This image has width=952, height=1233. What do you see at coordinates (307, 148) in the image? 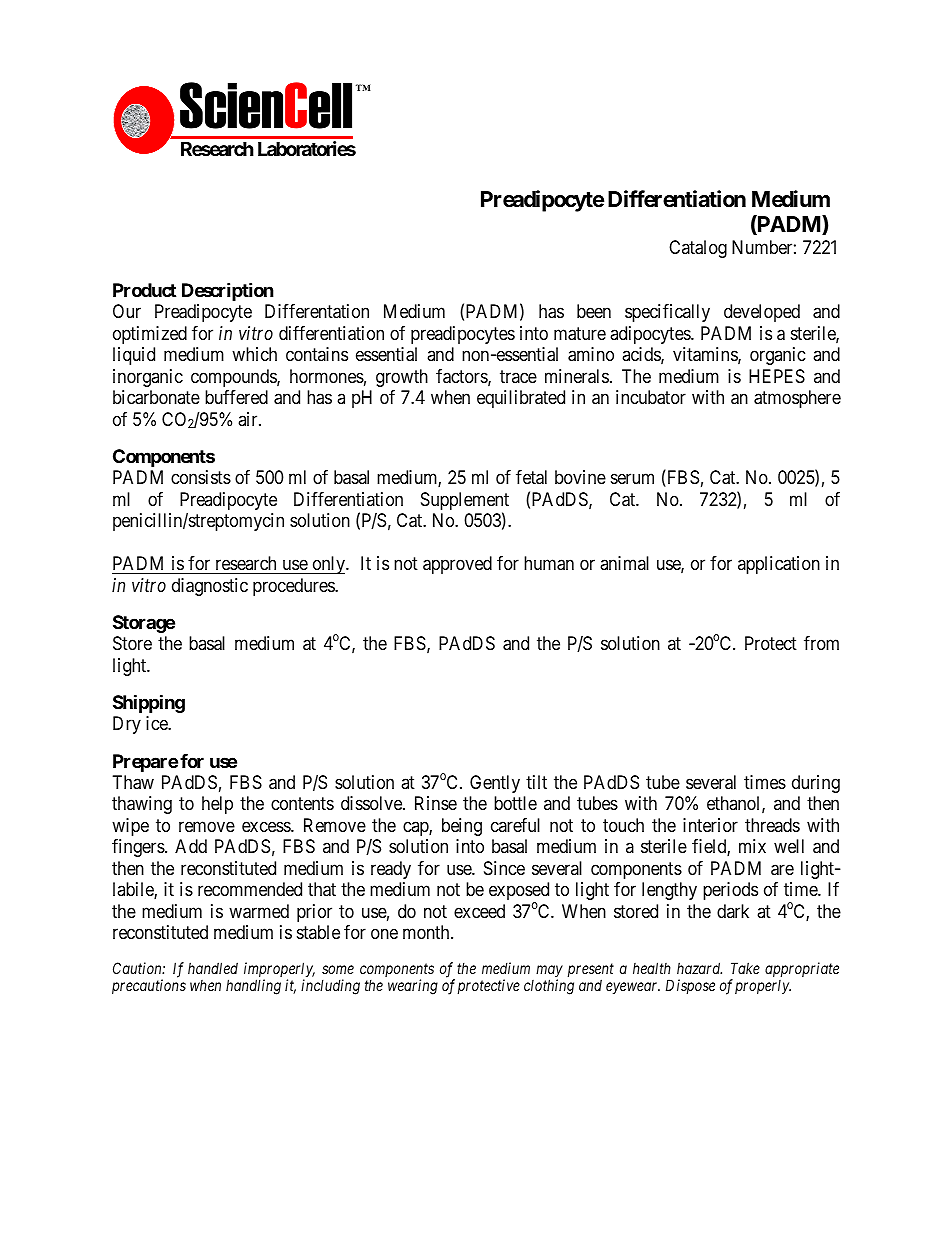
I see `Laboratories` at bounding box center [307, 148].
